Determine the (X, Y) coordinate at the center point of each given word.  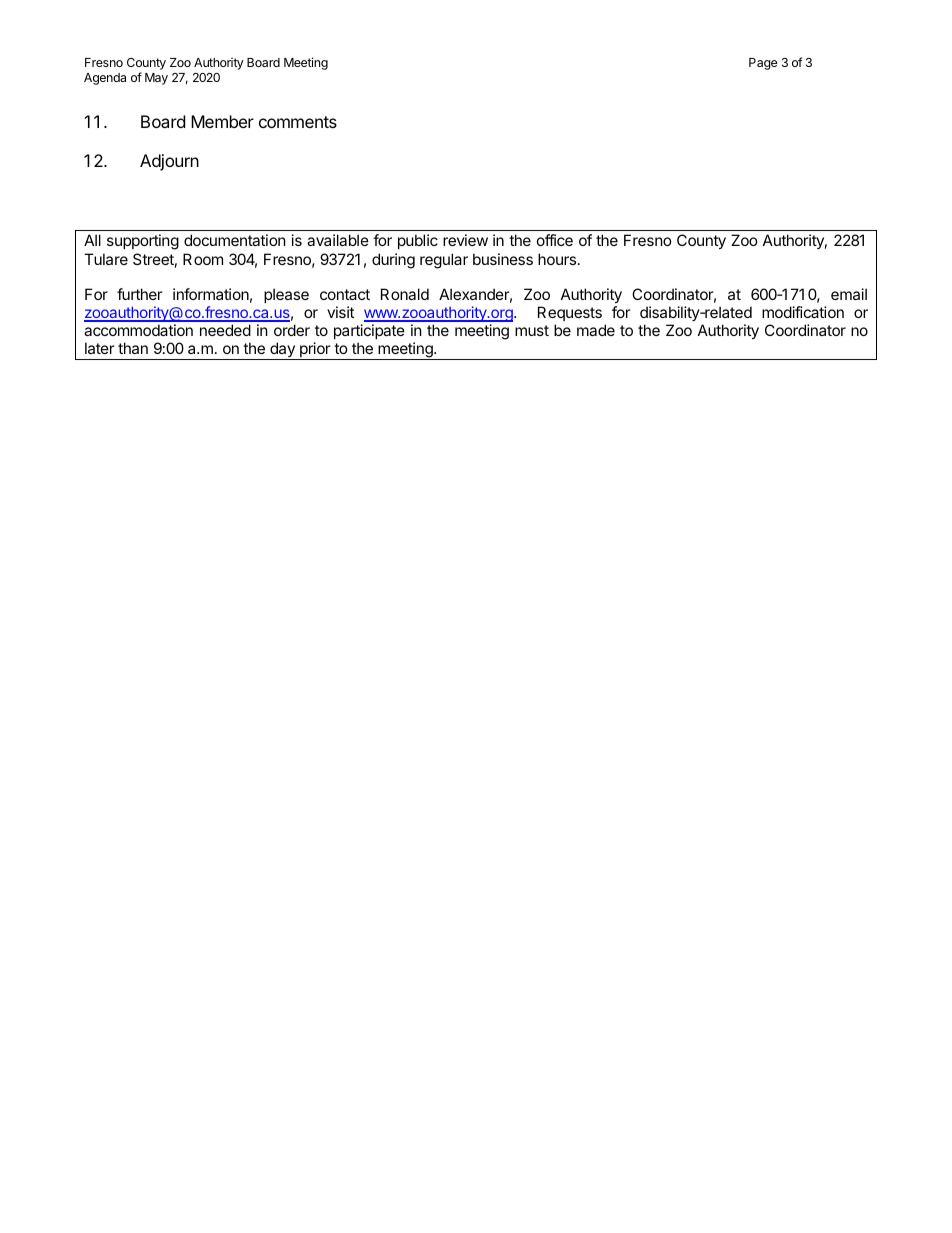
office (555, 240)
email (849, 294)
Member (222, 121)
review (465, 240)
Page (763, 64)
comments (298, 122)
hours (558, 259)
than (133, 348)
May (156, 79)
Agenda (105, 79)
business (503, 259)
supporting (143, 242)
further (140, 294)
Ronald (405, 294)
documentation (235, 240)
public (418, 241)
